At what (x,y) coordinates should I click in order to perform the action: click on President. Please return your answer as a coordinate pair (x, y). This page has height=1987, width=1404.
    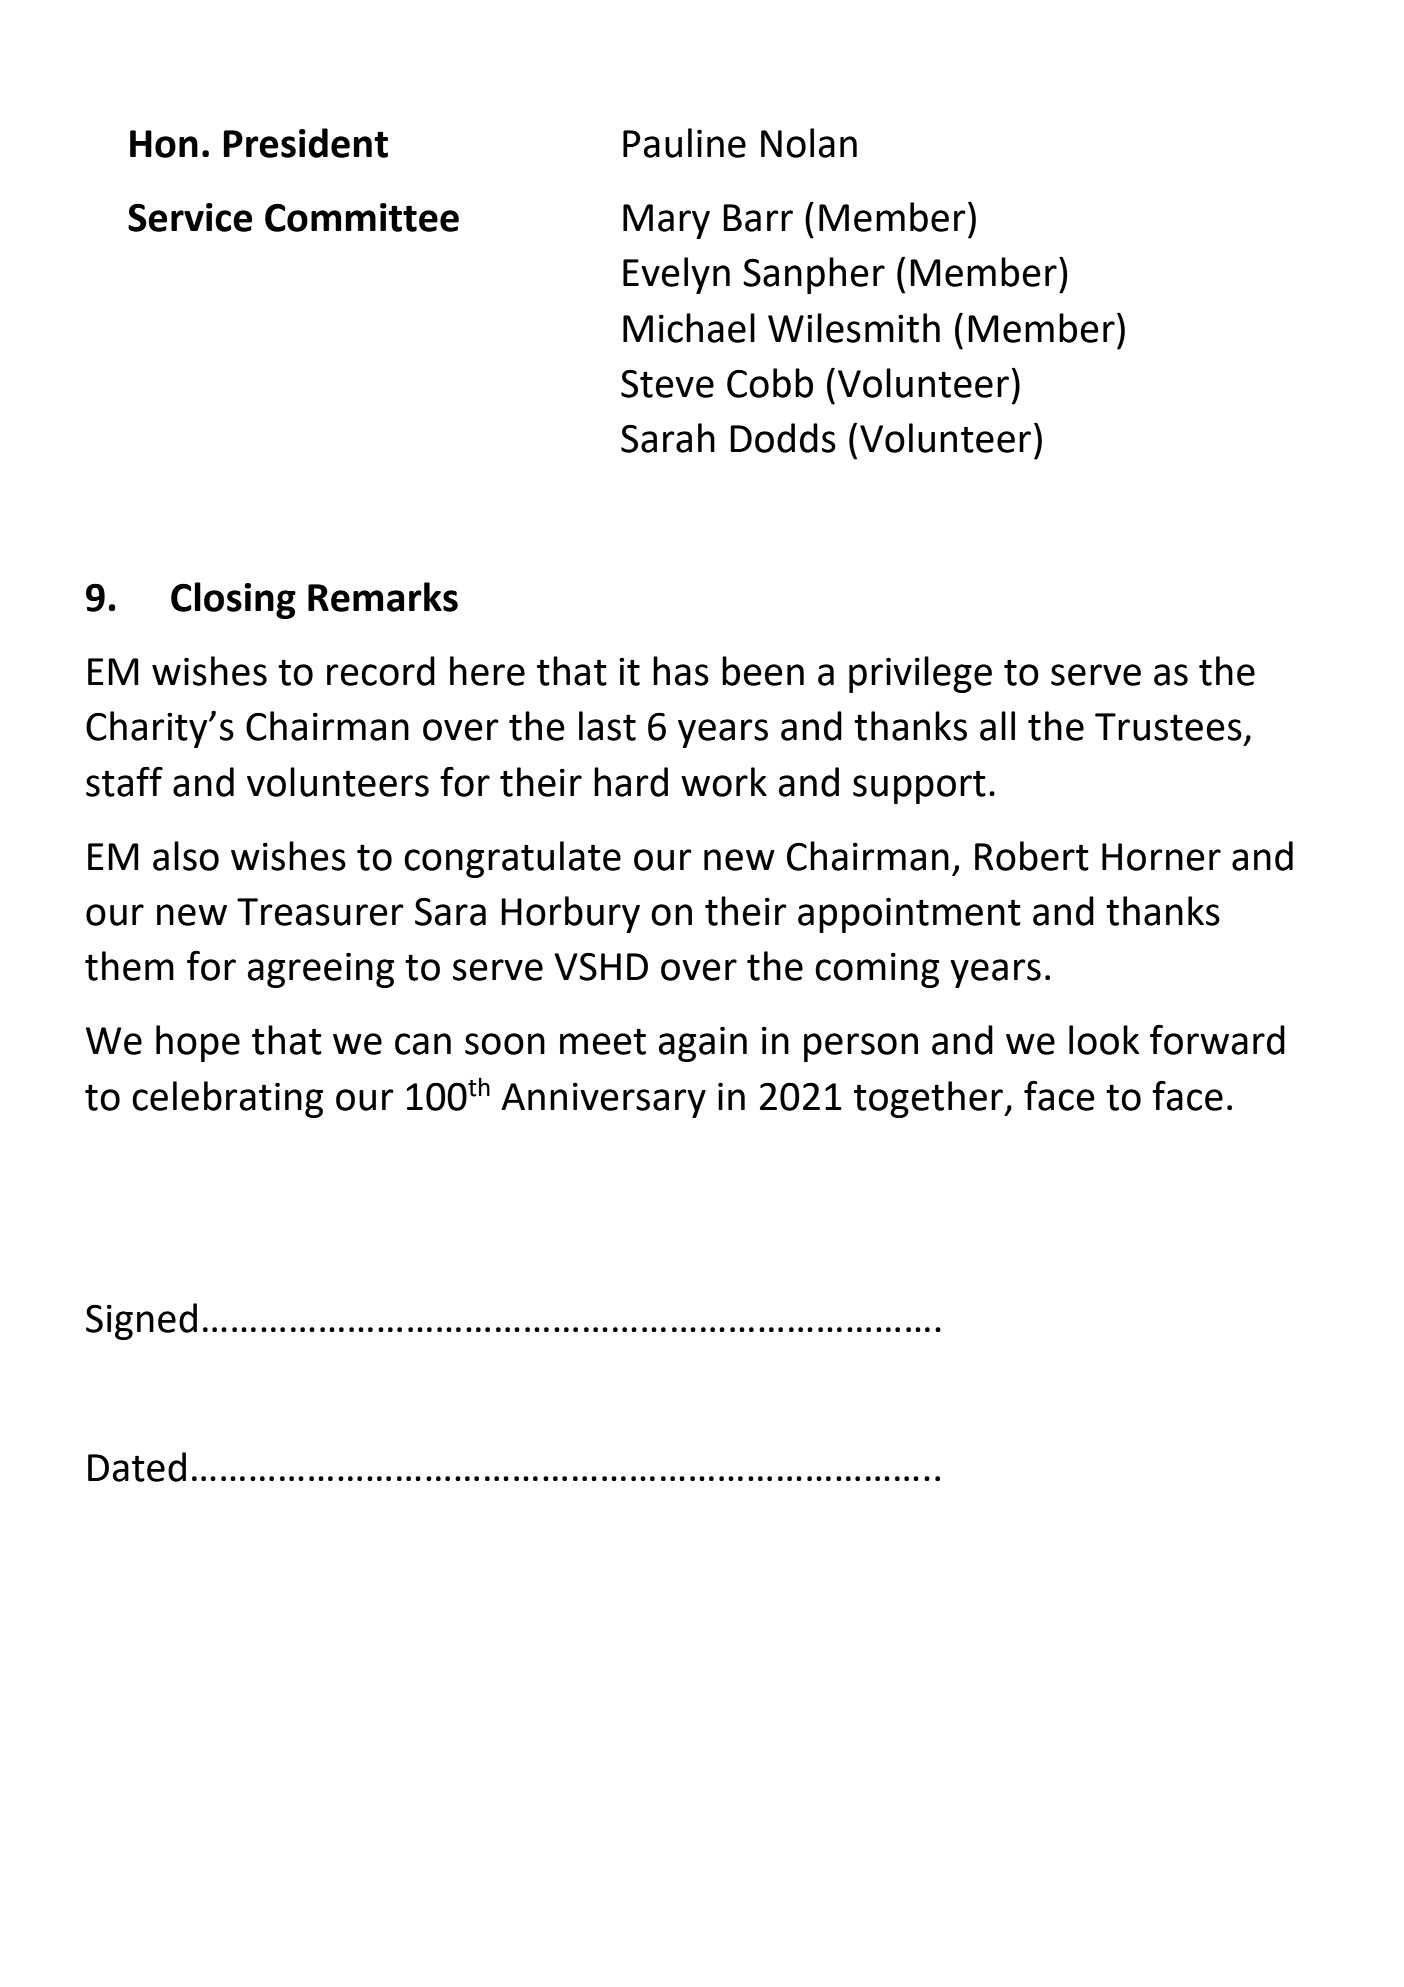
    Looking at the image, I should click on (305, 143).
